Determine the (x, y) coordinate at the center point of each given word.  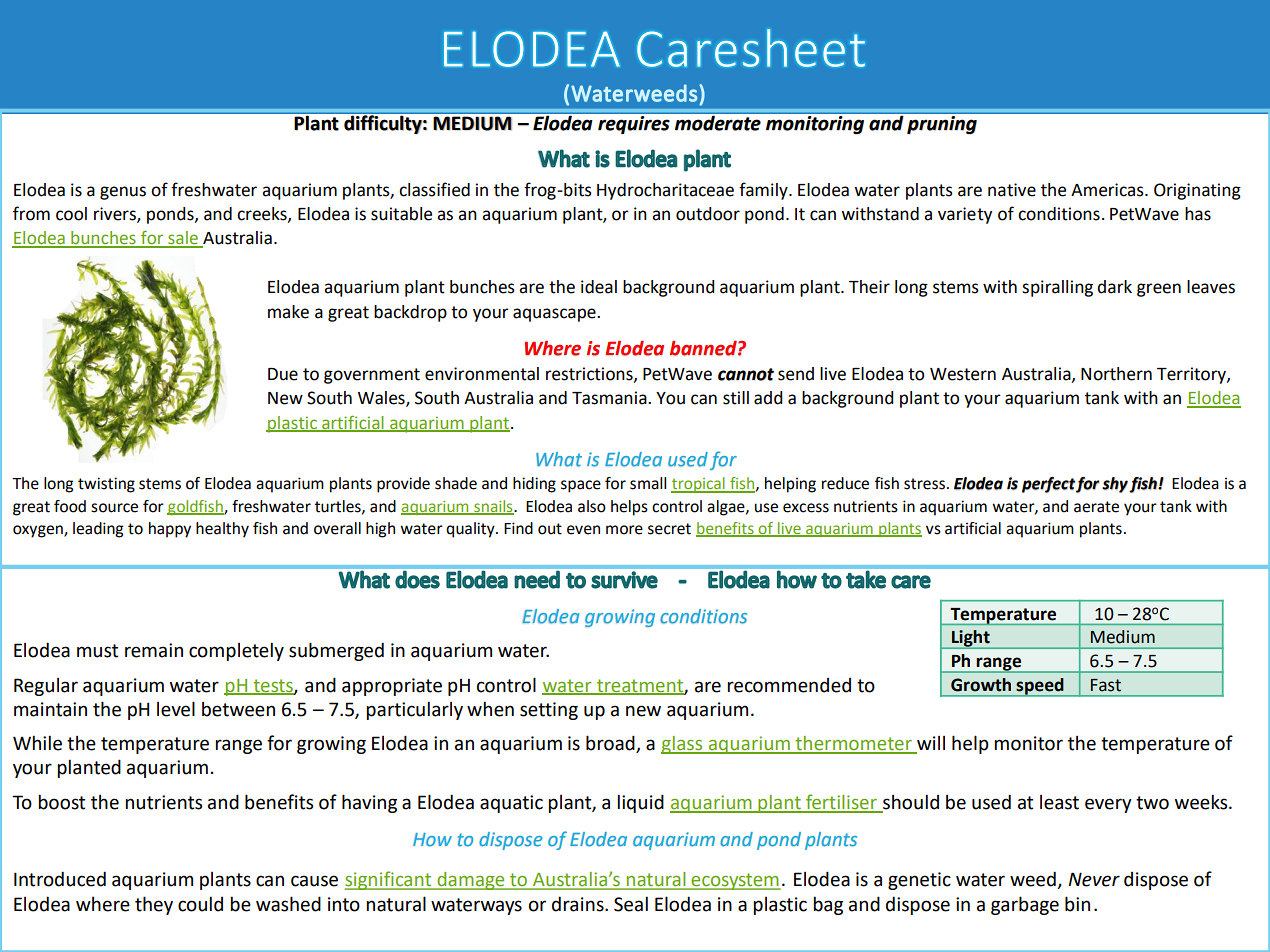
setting (549, 711)
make (288, 312)
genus (123, 193)
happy (170, 530)
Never (1094, 879)
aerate (1096, 507)
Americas (1108, 190)
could (200, 904)
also (592, 506)
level (176, 709)
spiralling (1057, 288)
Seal (631, 904)
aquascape (555, 315)
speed (1040, 687)
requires (634, 123)
